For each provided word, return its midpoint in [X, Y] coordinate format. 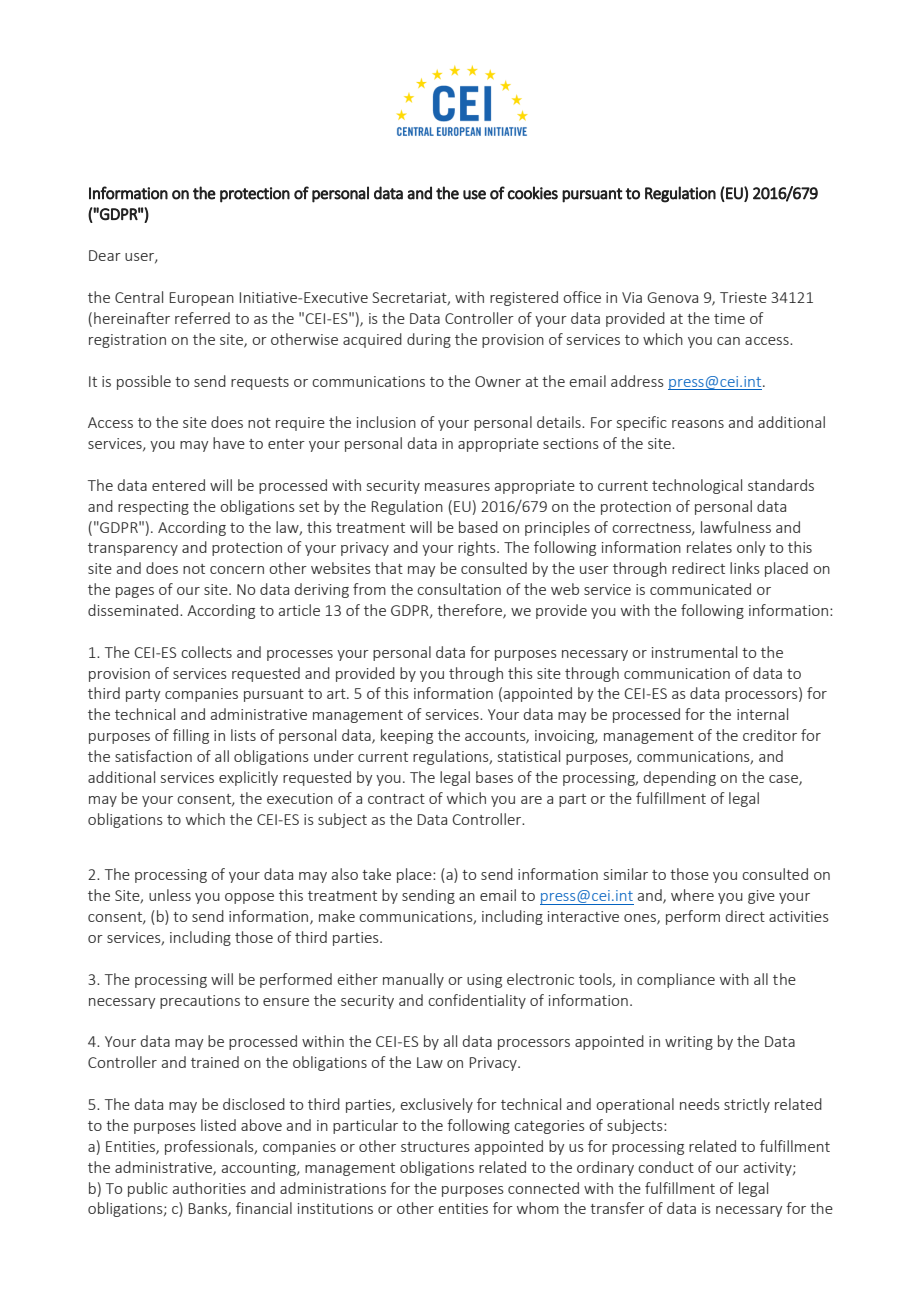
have [229, 443]
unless [170, 895]
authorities [209, 1188]
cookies [533, 193]
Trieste [743, 297]
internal [762, 714]
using [484, 981]
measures [457, 487]
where [692, 895]
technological [697, 486]
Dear [105, 255]
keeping [407, 736]
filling [191, 736]
